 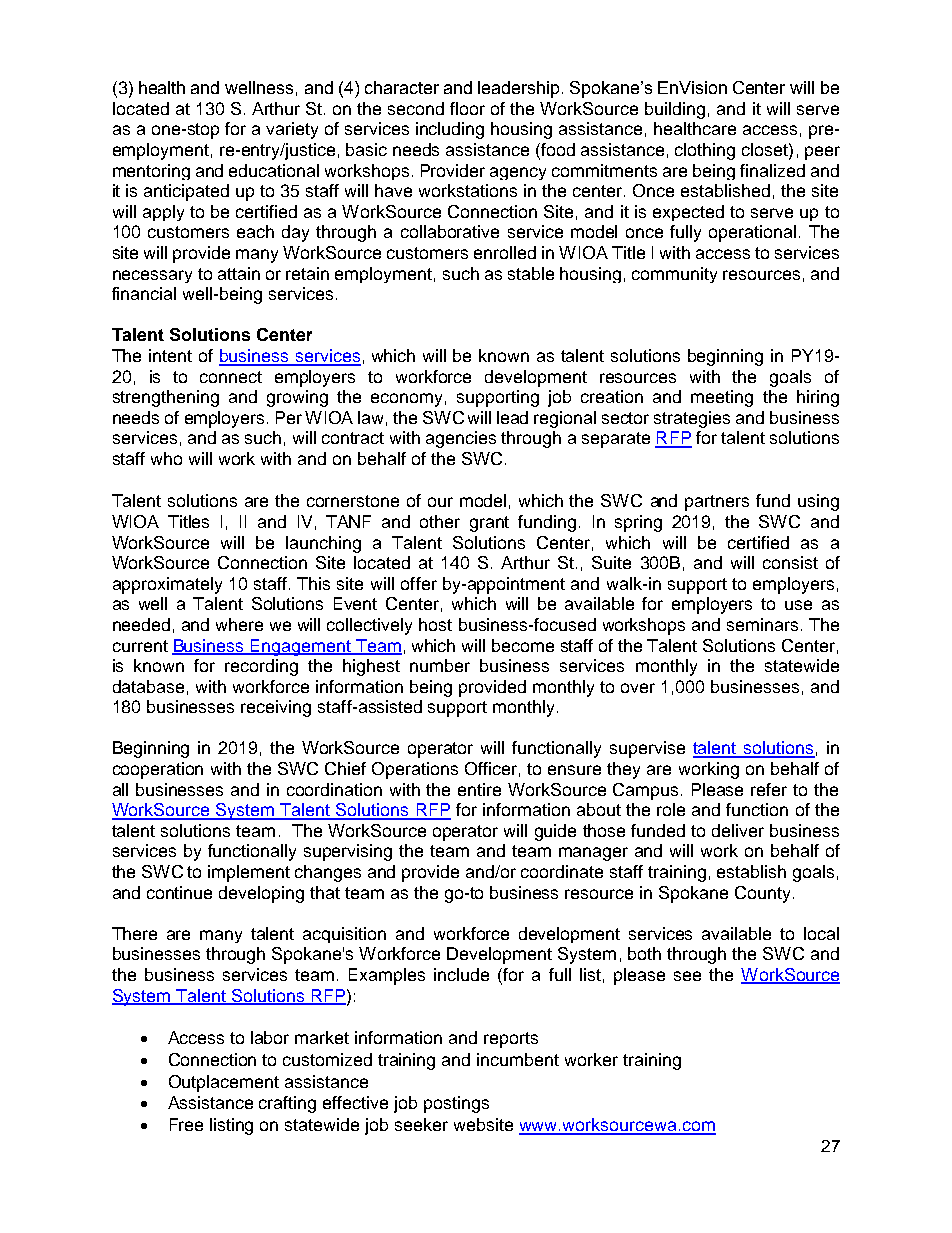 What do you see at coordinates (239, 624) in the screenshot?
I see `where` at bounding box center [239, 624].
